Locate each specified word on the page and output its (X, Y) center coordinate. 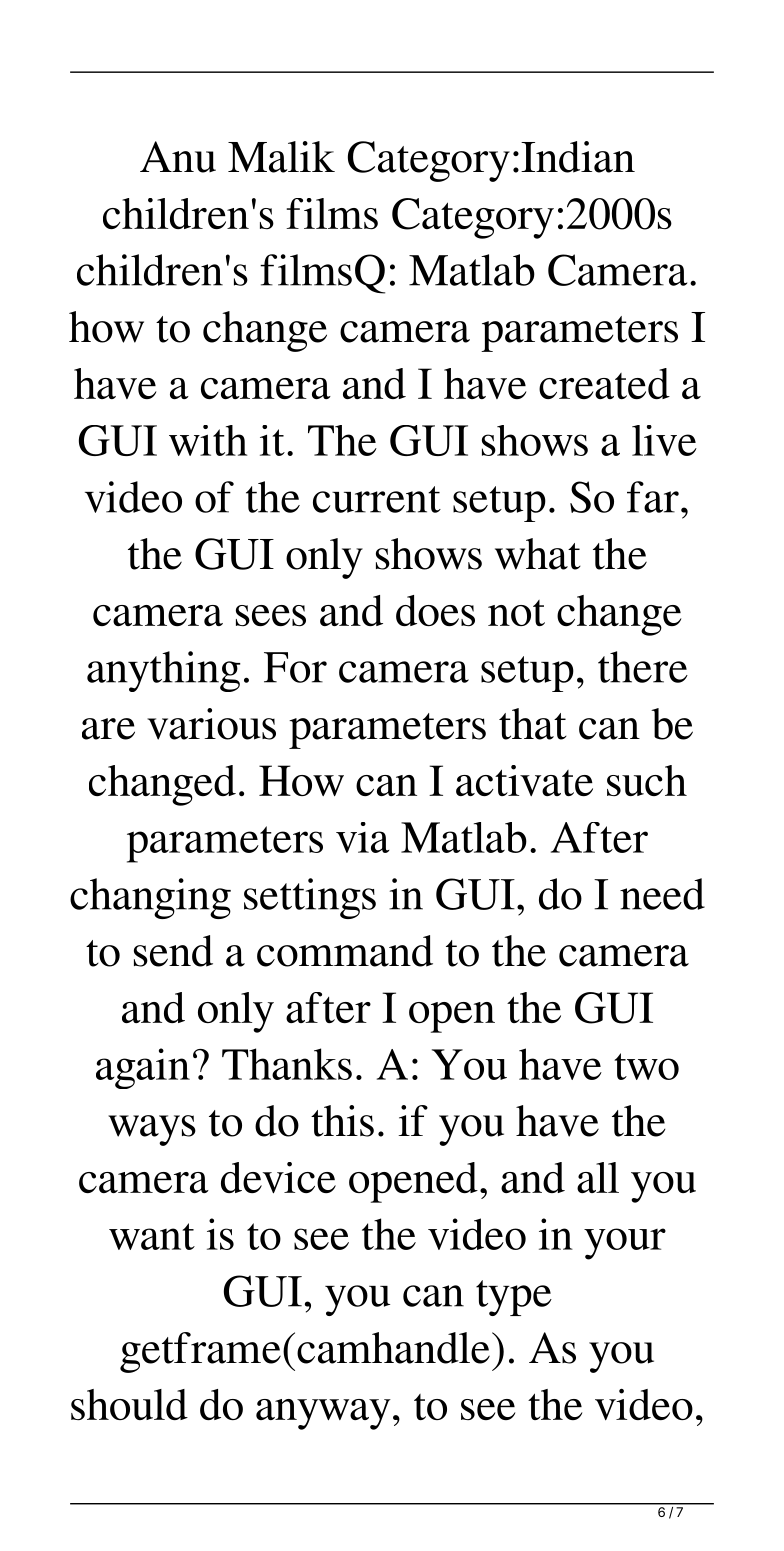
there (643, 667)
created (604, 383)
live (664, 440)
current (377, 499)
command (345, 951)
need (662, 894)
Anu (178, 157)
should (129, 1404)
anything (164, 671)
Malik (281, 157)
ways (152, 1130)
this (342, 1121)
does (435, 610)
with (208, 440)
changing (150, 898)
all (598, 1177)
